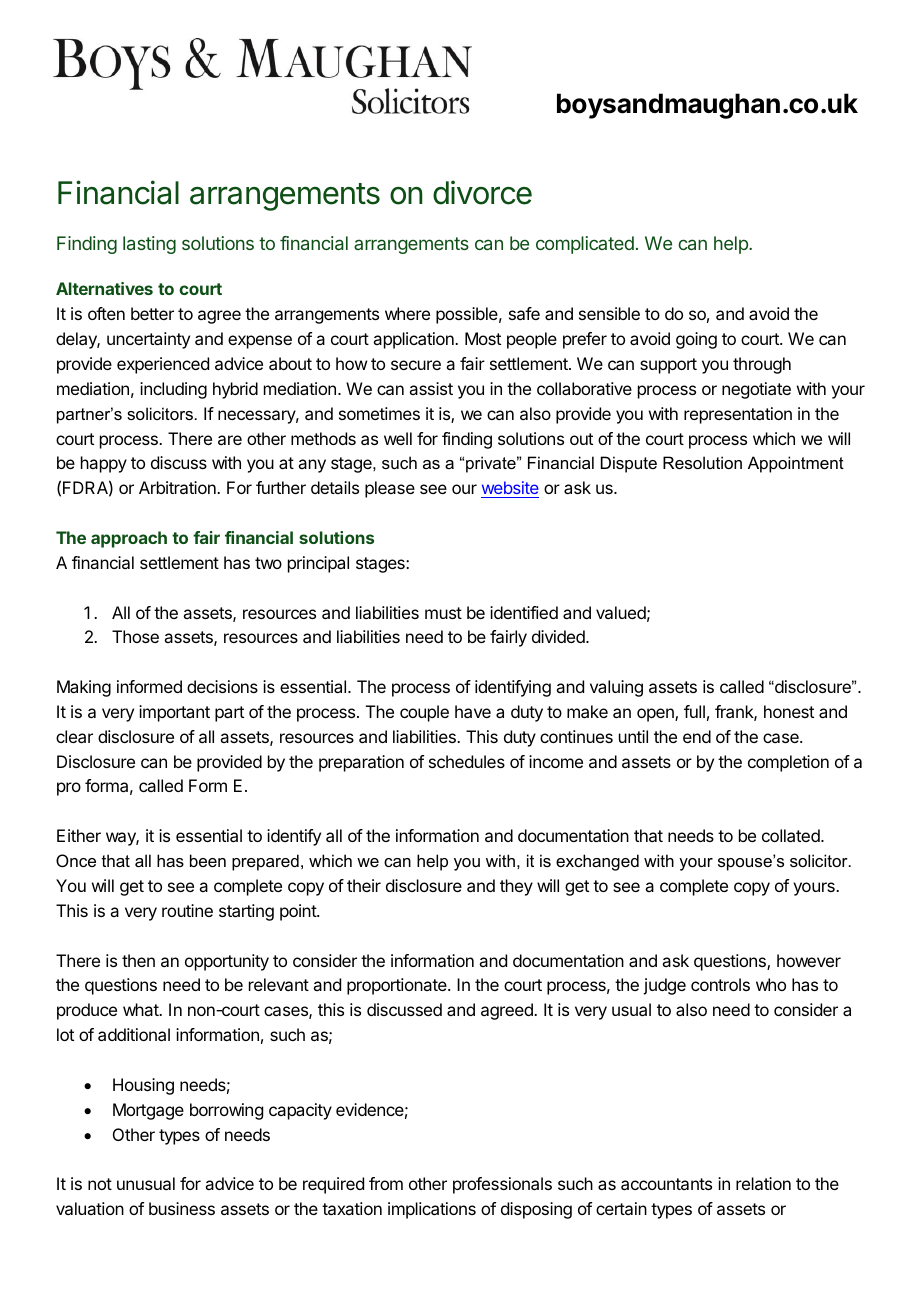 The width and height of the screenshot is (924, 1308). Describe the element at coordinates (174, 713) in the screenshot. I see `important` at that location.
